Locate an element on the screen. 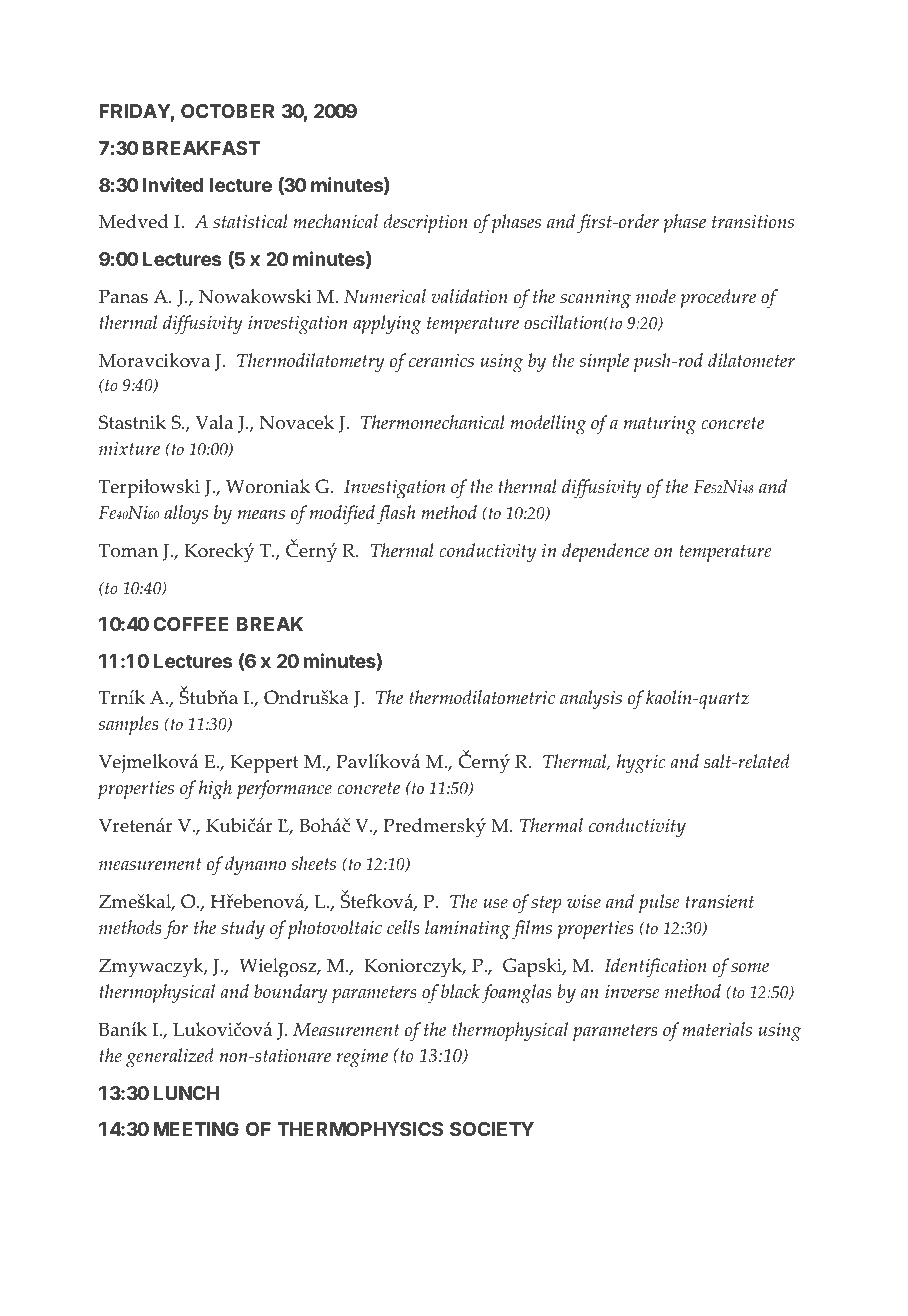 The image size is (908, 1316). flash is located at coordinates (396, 515).
